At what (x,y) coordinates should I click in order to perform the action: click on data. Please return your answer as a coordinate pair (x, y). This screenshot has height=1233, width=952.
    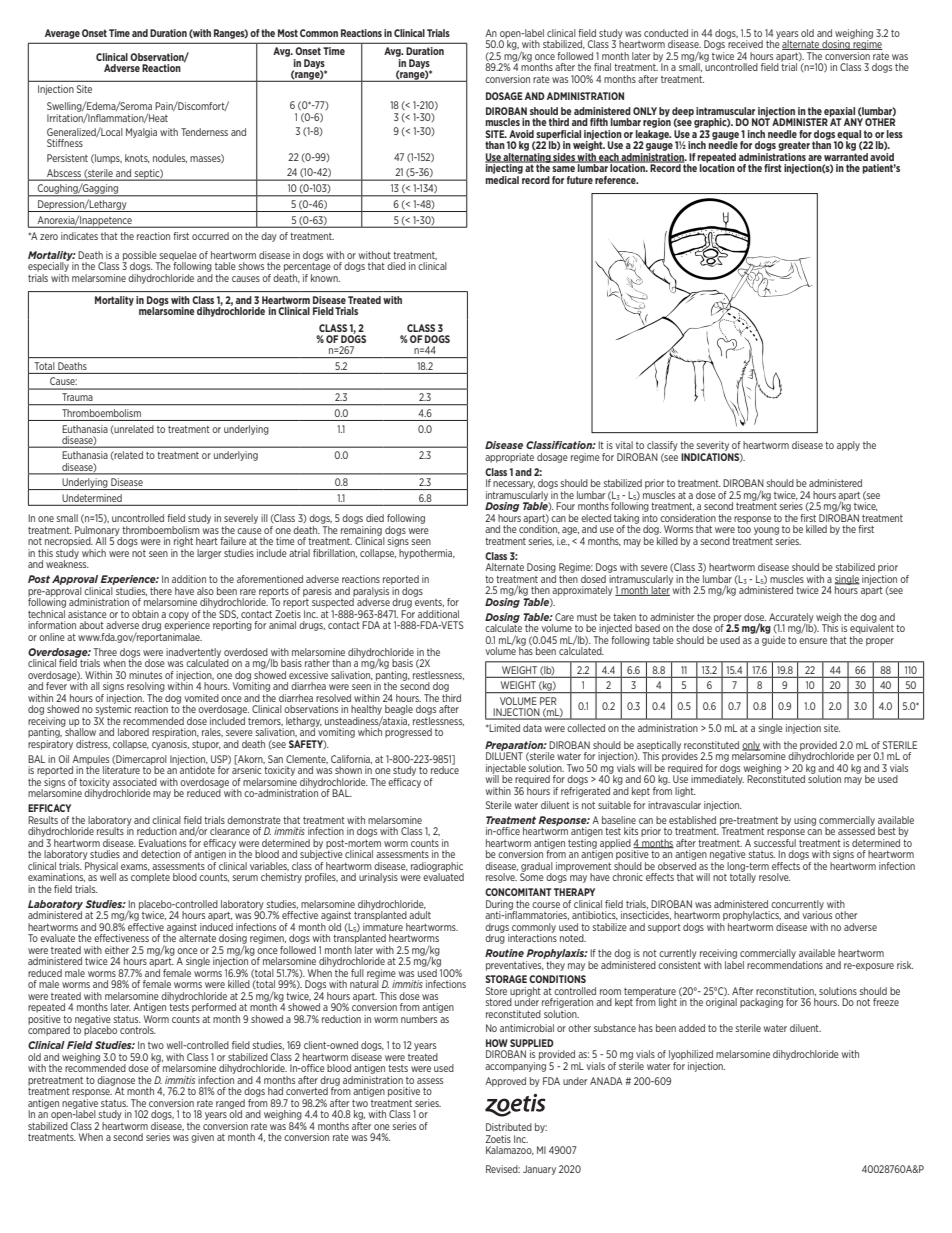
    Looking at the image, I should click on (532, 728).
